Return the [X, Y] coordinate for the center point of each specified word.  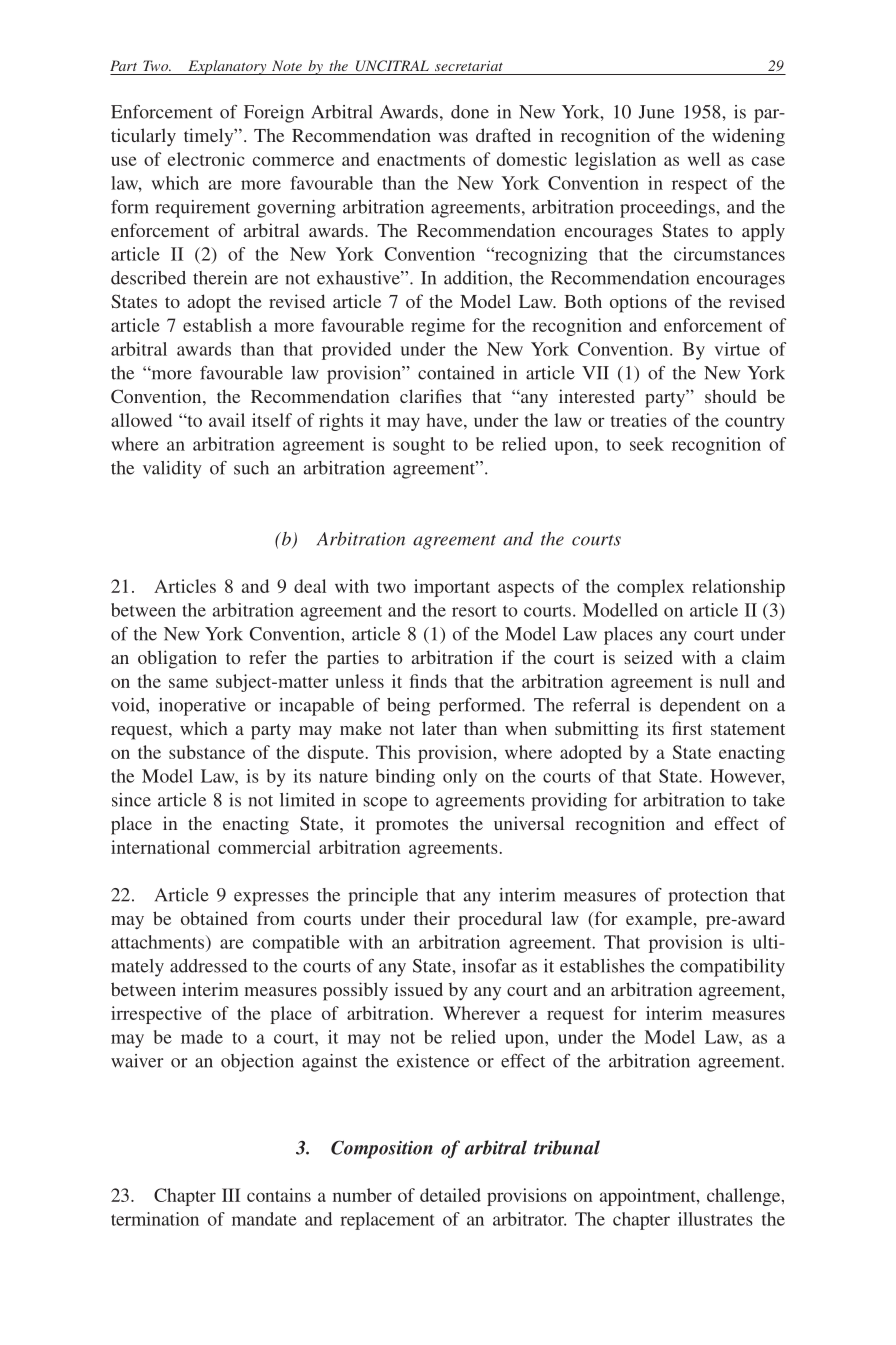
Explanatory [227, 67]
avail [227, 420]
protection [708, 897]
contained [456, 373]
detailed [450, 1195]
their [432, 918]
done [470, 112]
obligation [177, 659]
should [730, 396]
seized [649, 657]
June [656, 112]
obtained [214, 918]
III [231, 1195]
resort [474, 611]
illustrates [715, 1219]
